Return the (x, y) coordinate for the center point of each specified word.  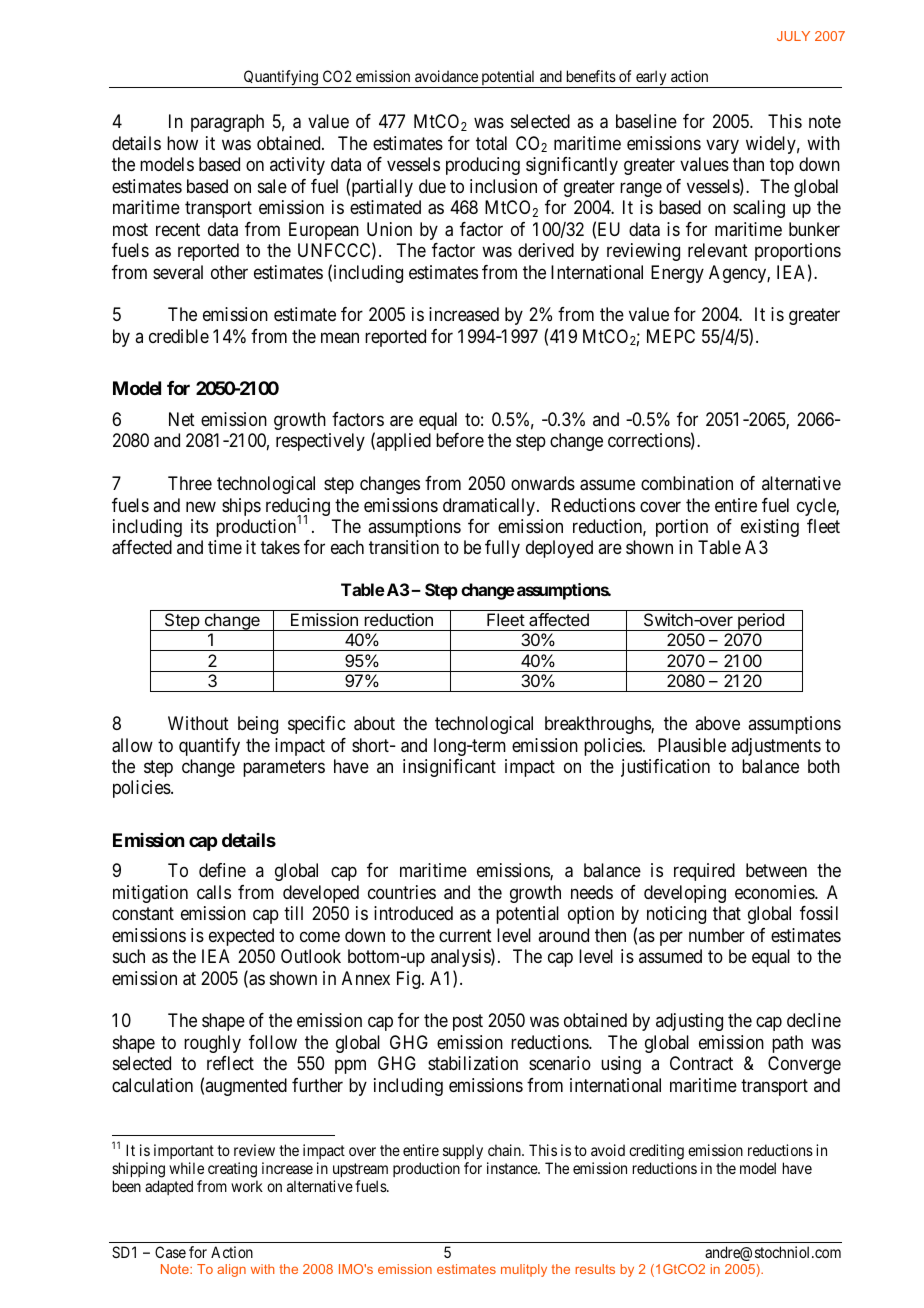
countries (402, 892)
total (491, 143)
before (460, 440)
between (776, 870)
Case (170, 1252)
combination (687, 483)
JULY (793, 36)
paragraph (227, 123)
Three (190, 483)
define (222, 870)
